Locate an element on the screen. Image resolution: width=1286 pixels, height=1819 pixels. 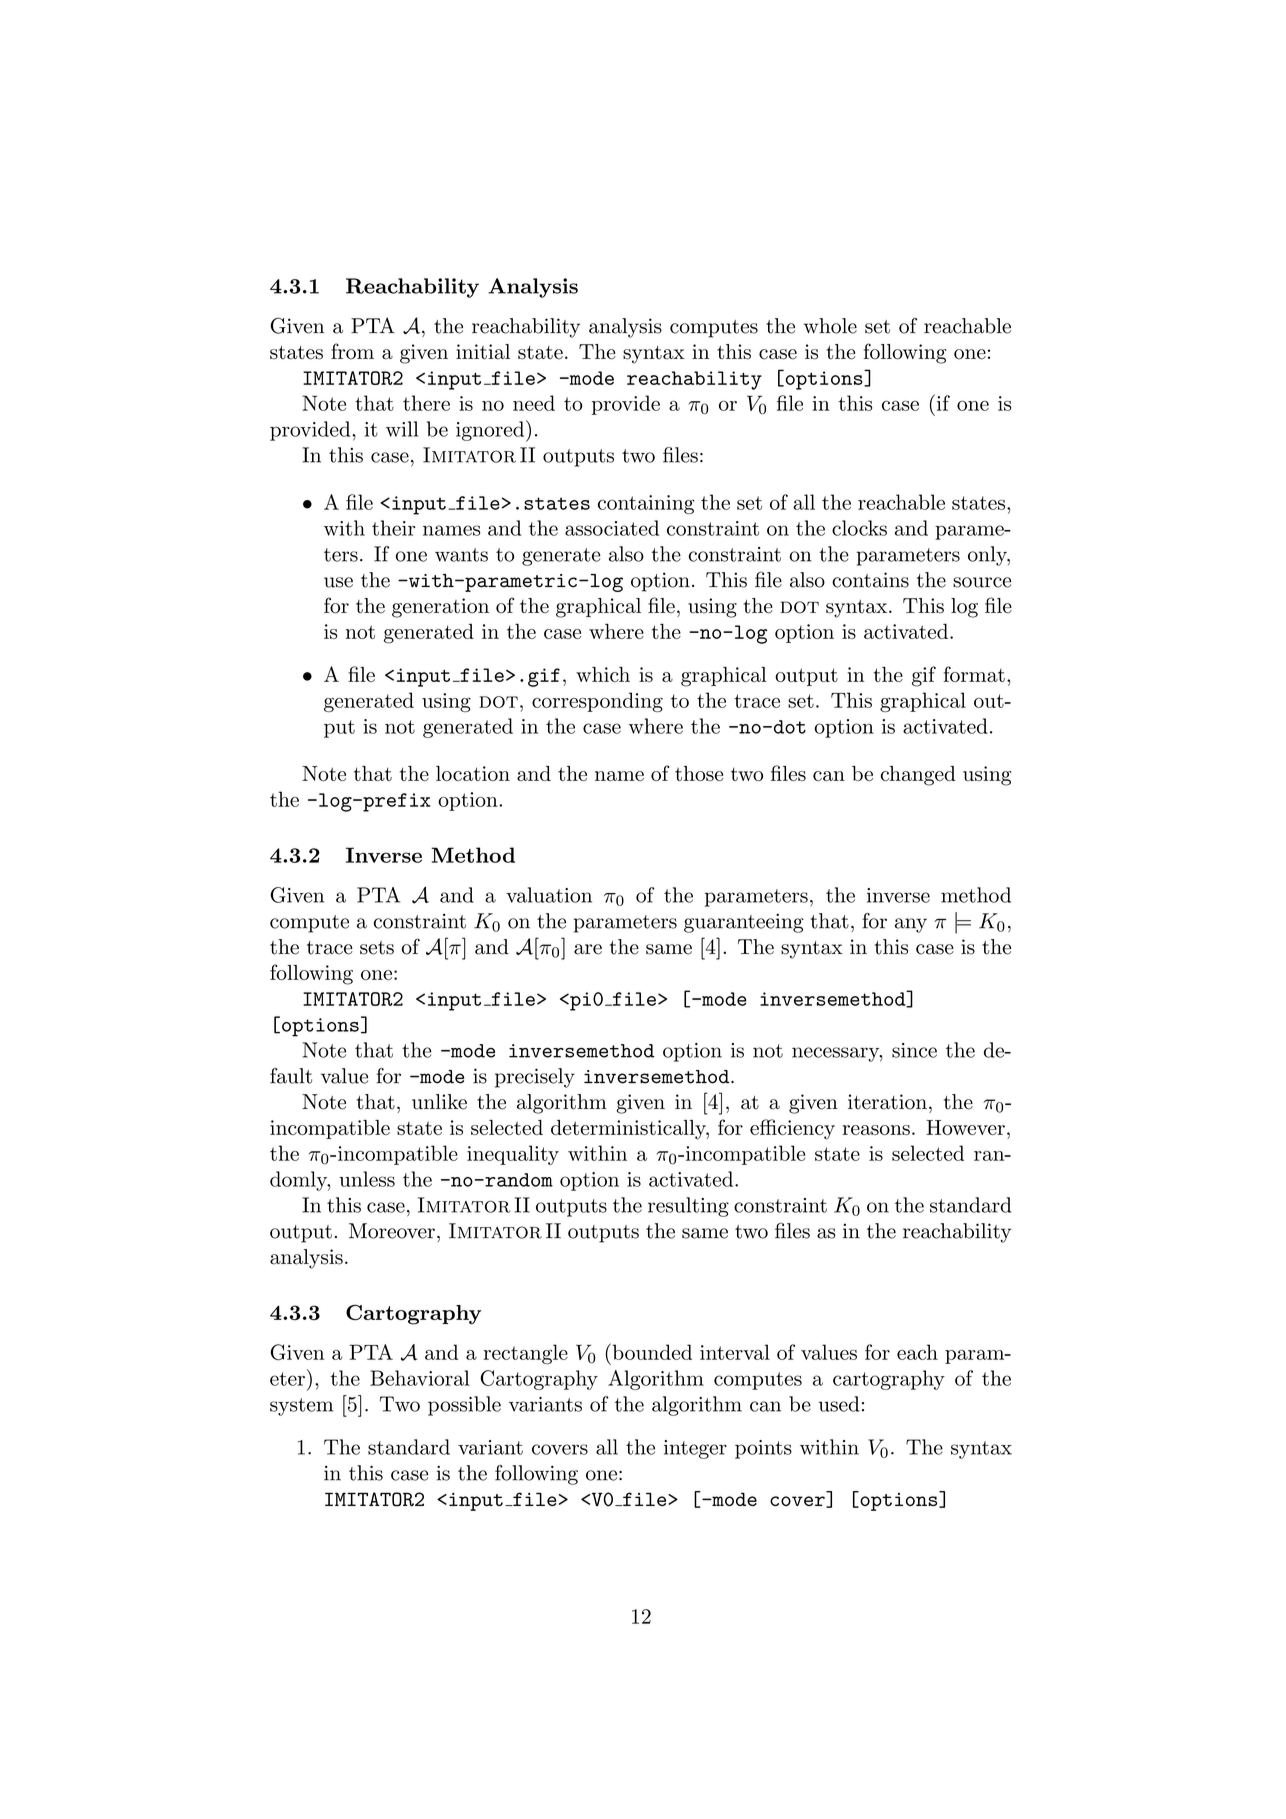
corresponding is located at coordinates (597, 702).
